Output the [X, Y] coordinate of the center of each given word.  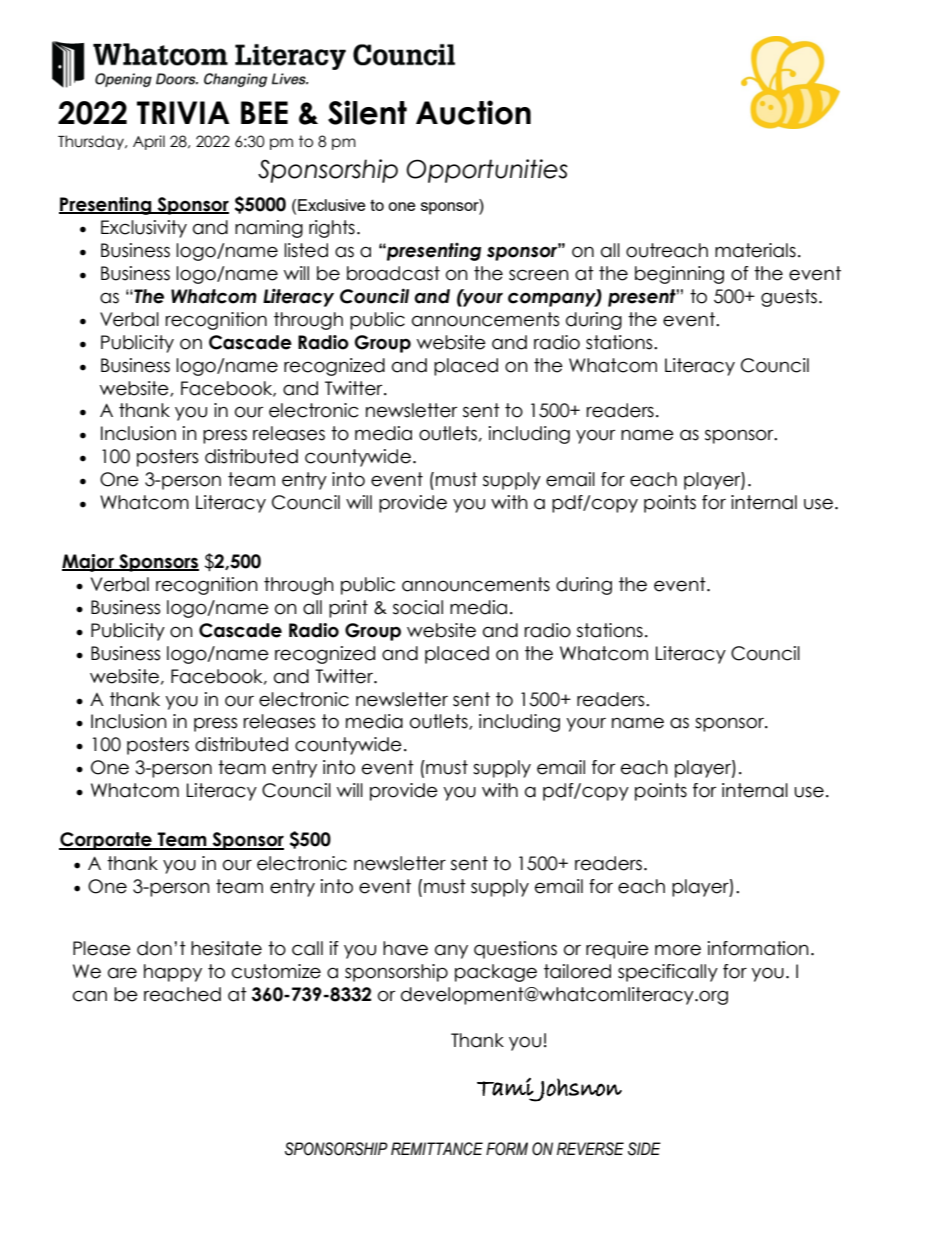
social [418, 607]
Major [89, 563]
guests [789, 298]
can [90, 996]
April [149, 142]
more [678, 950]
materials [755, 250]
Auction [473, 112]
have [405, 948]
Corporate [106, 841]
